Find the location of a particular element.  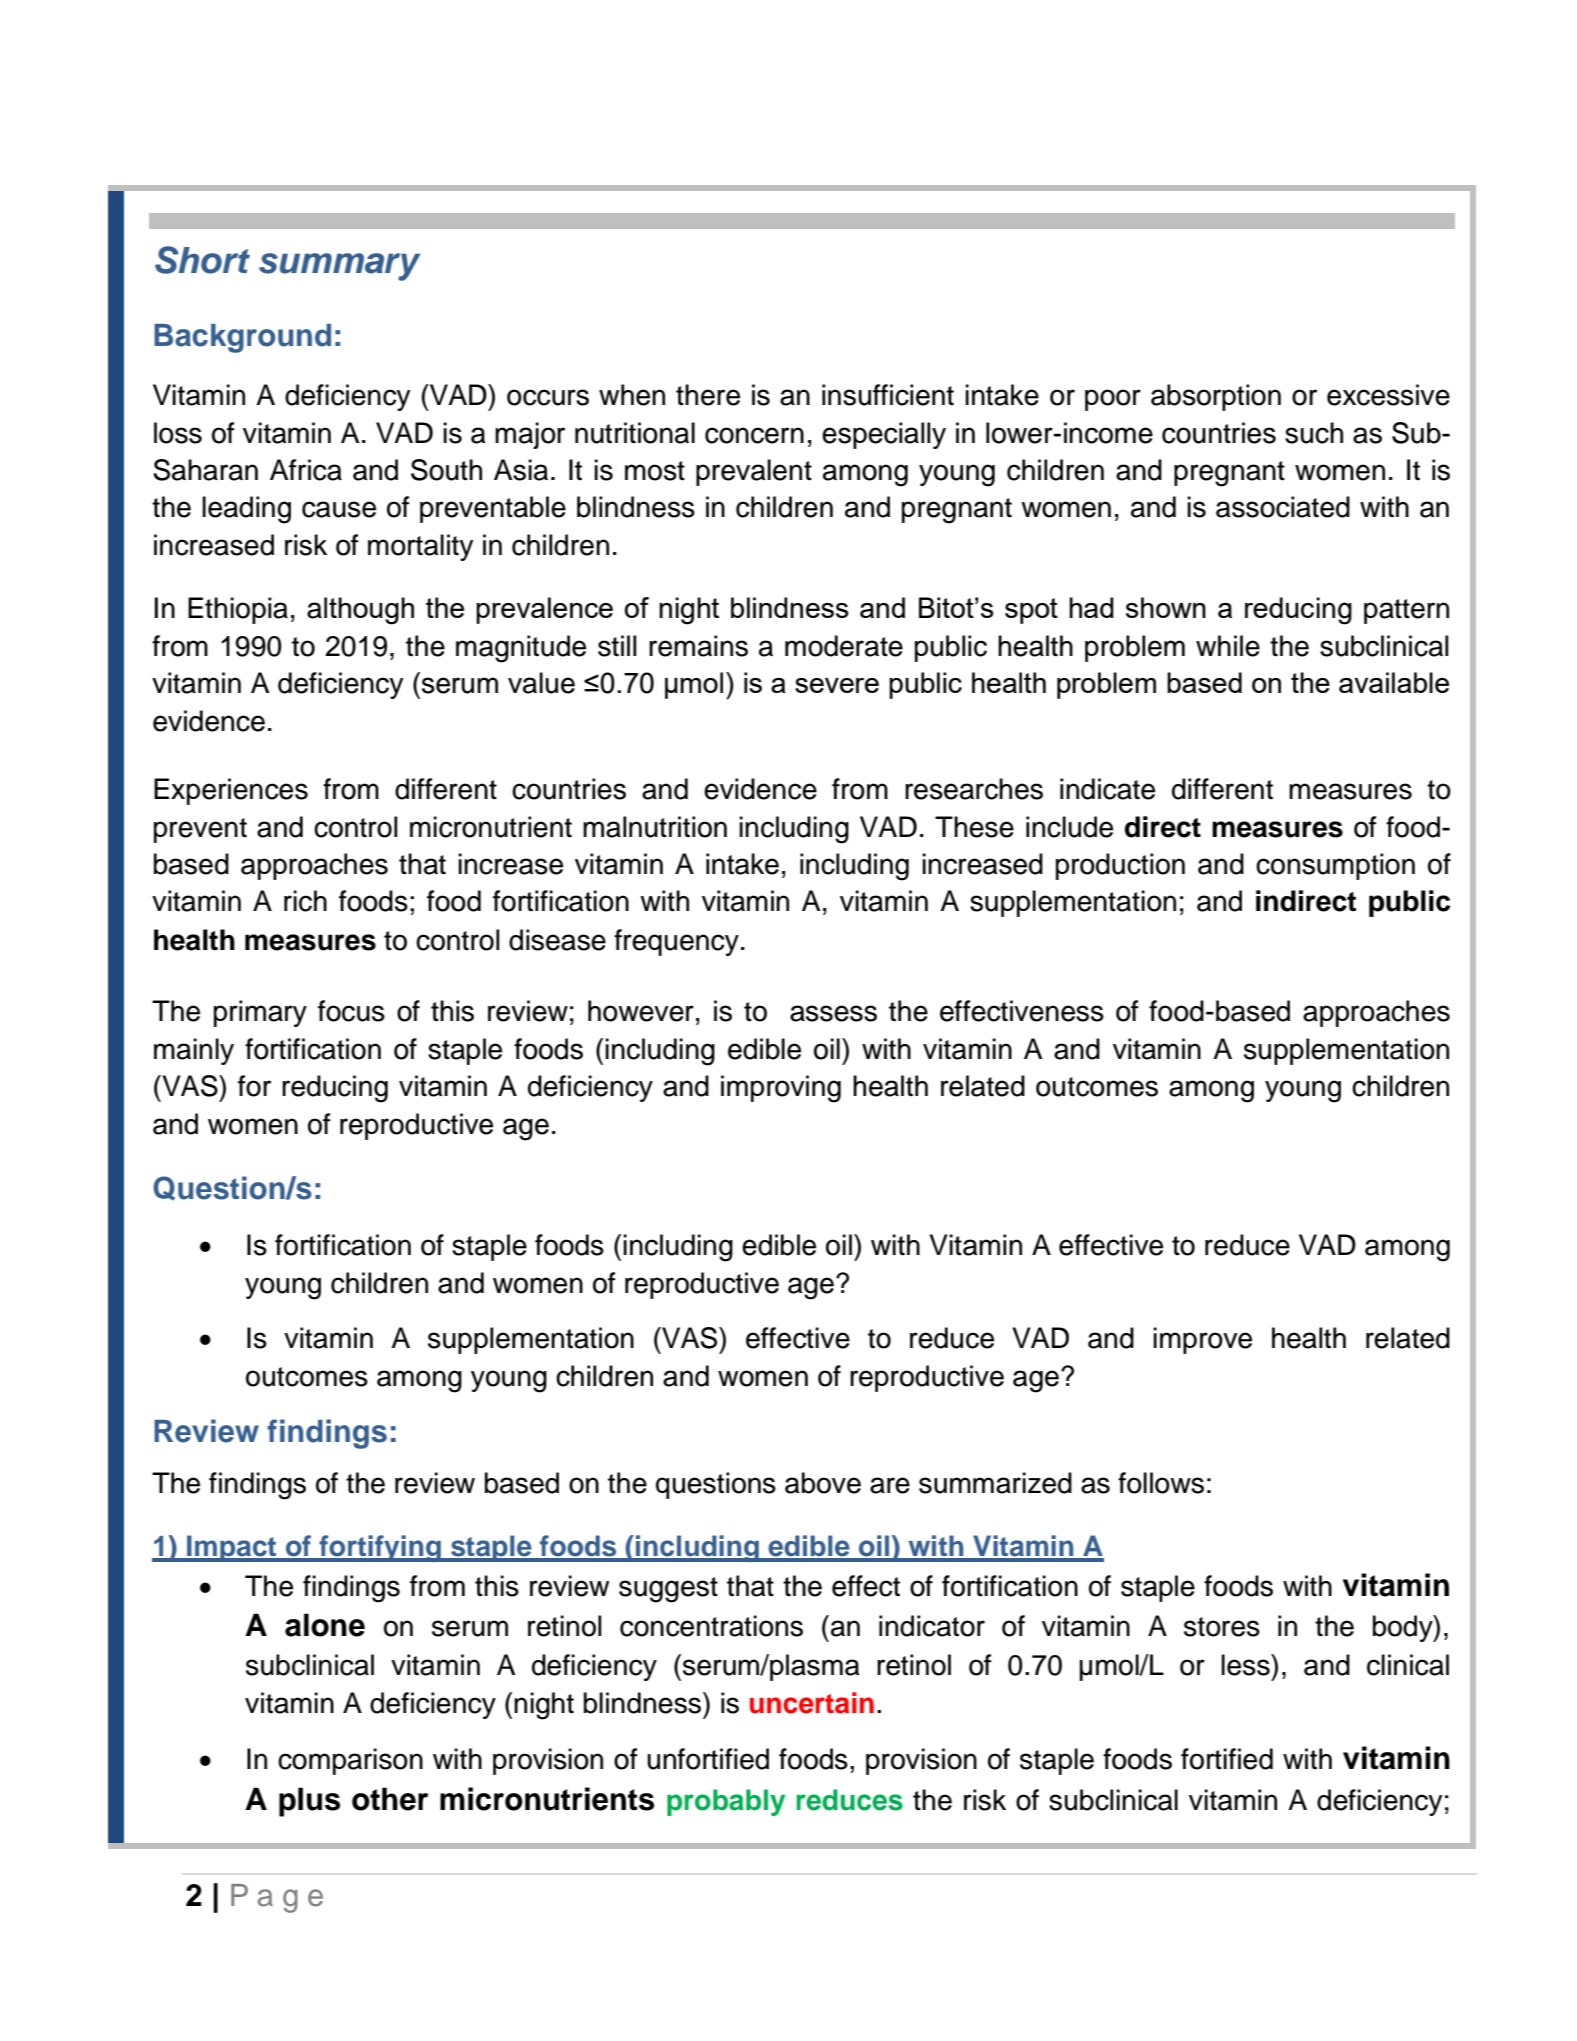

uncertain is located at coordinates (812, 1703).
